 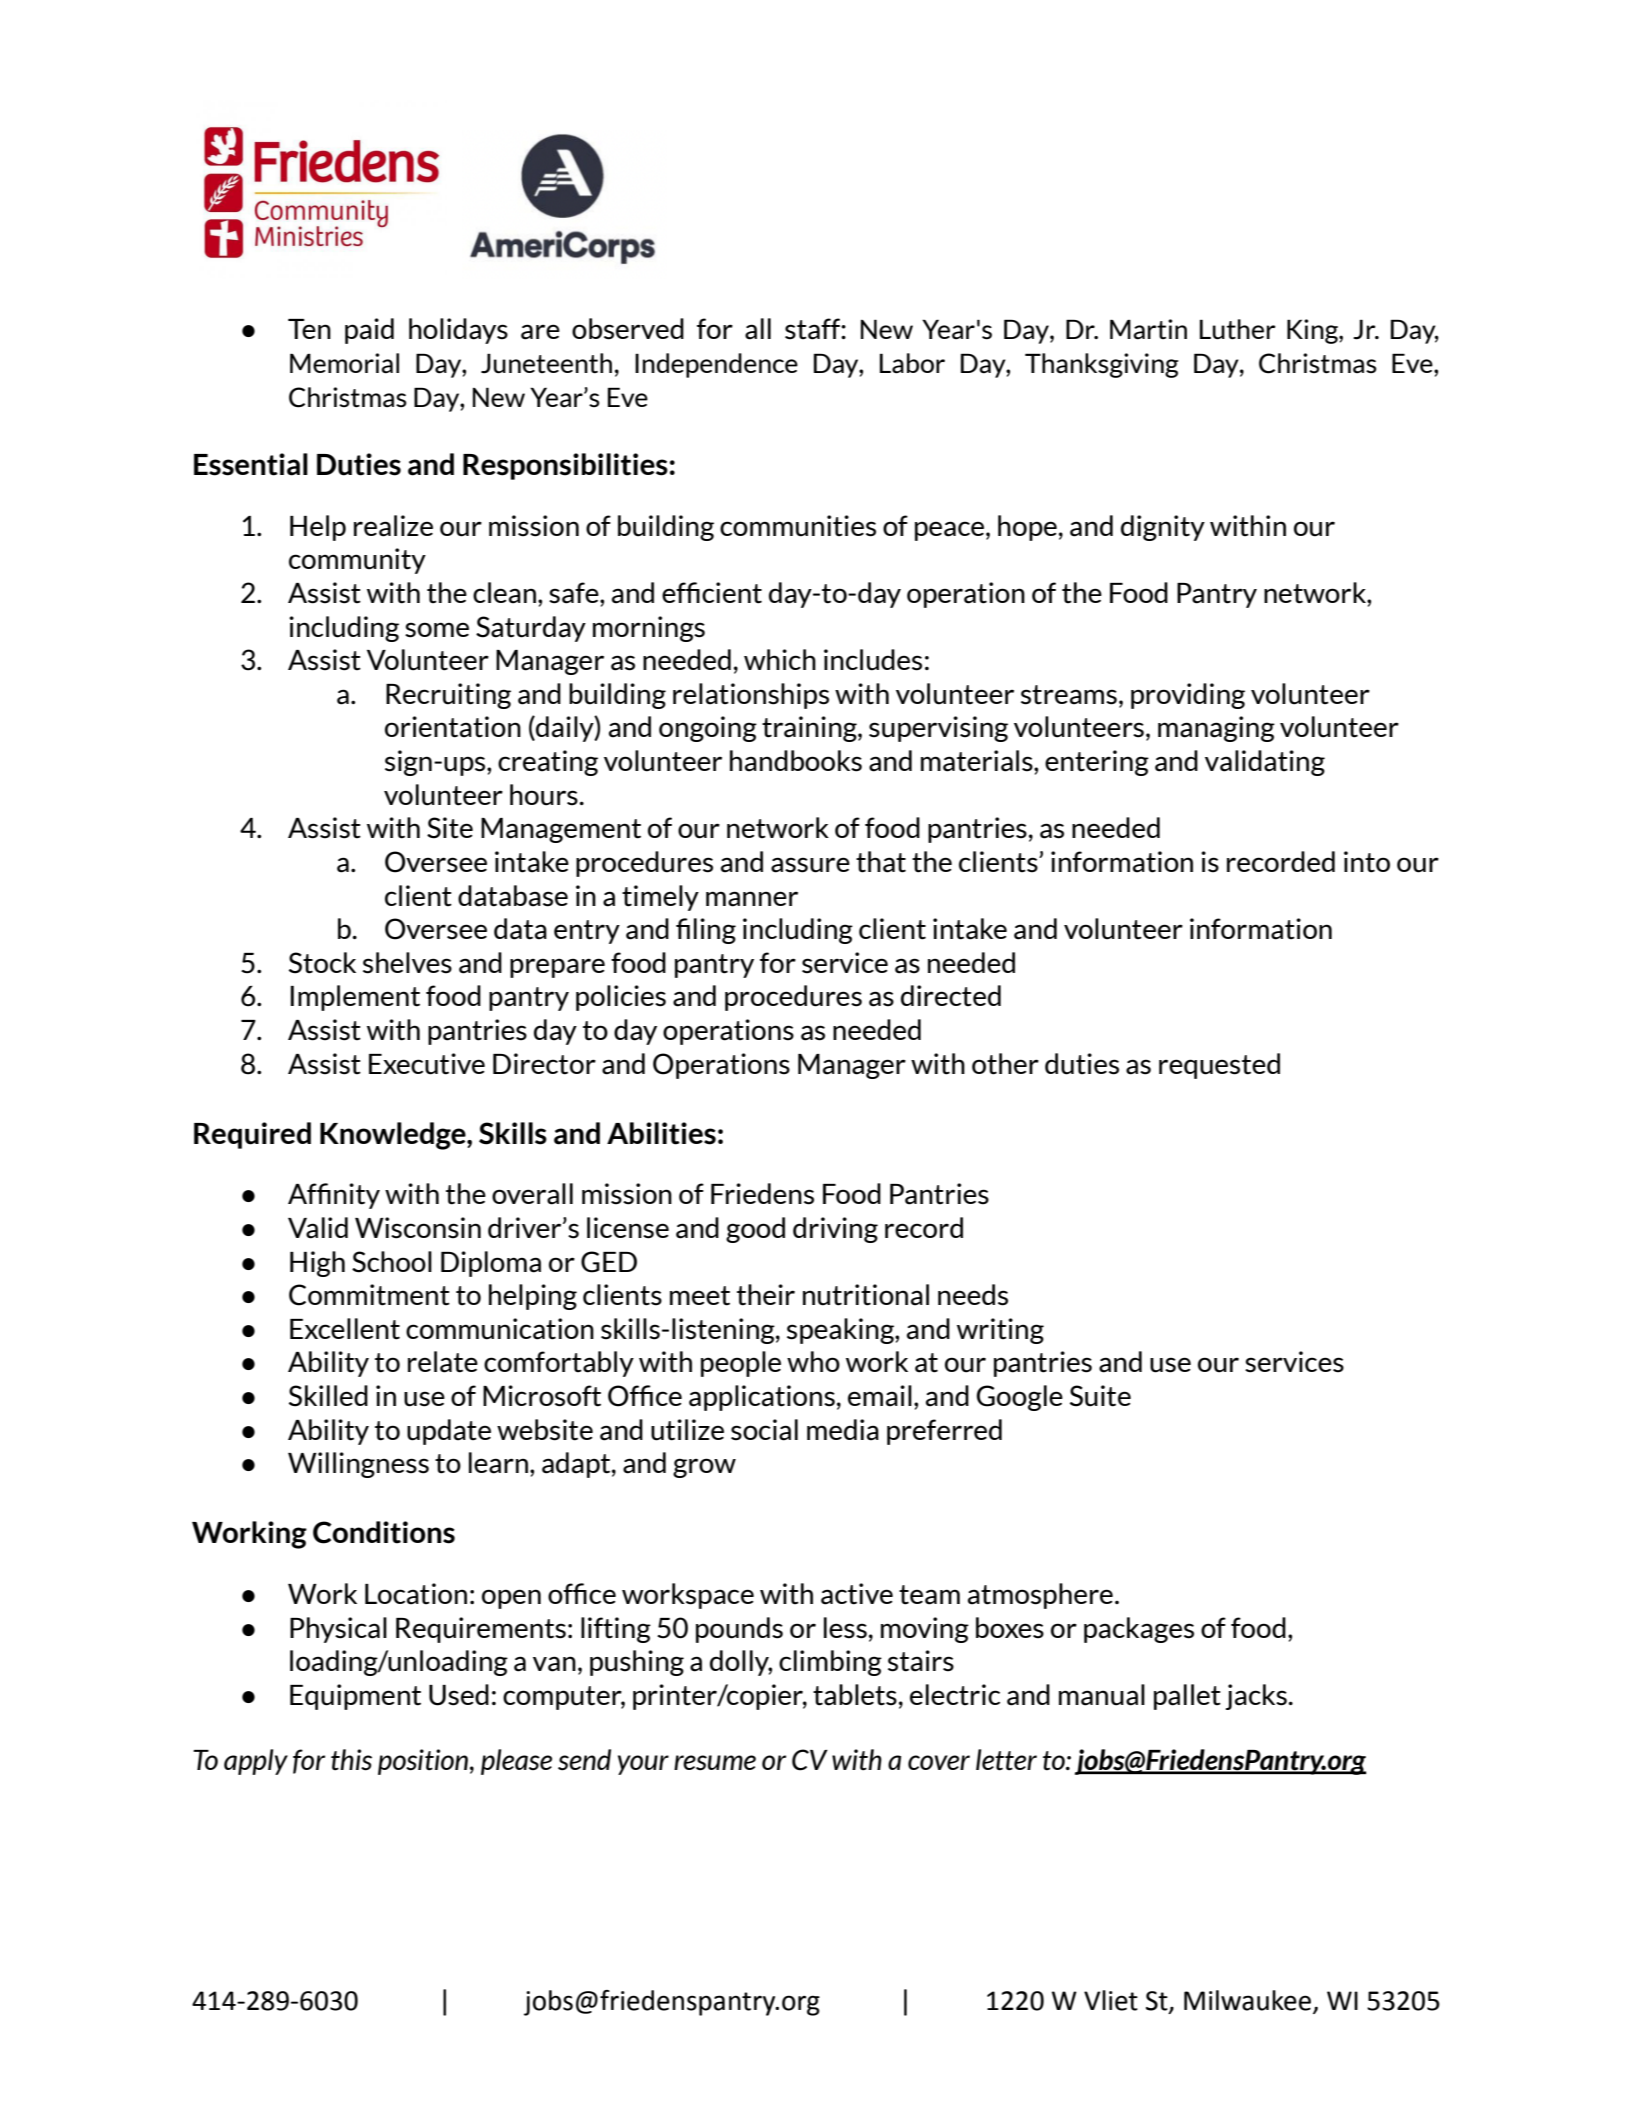 I want to click on Milwaukee, so click(x=1247, y=2000).
